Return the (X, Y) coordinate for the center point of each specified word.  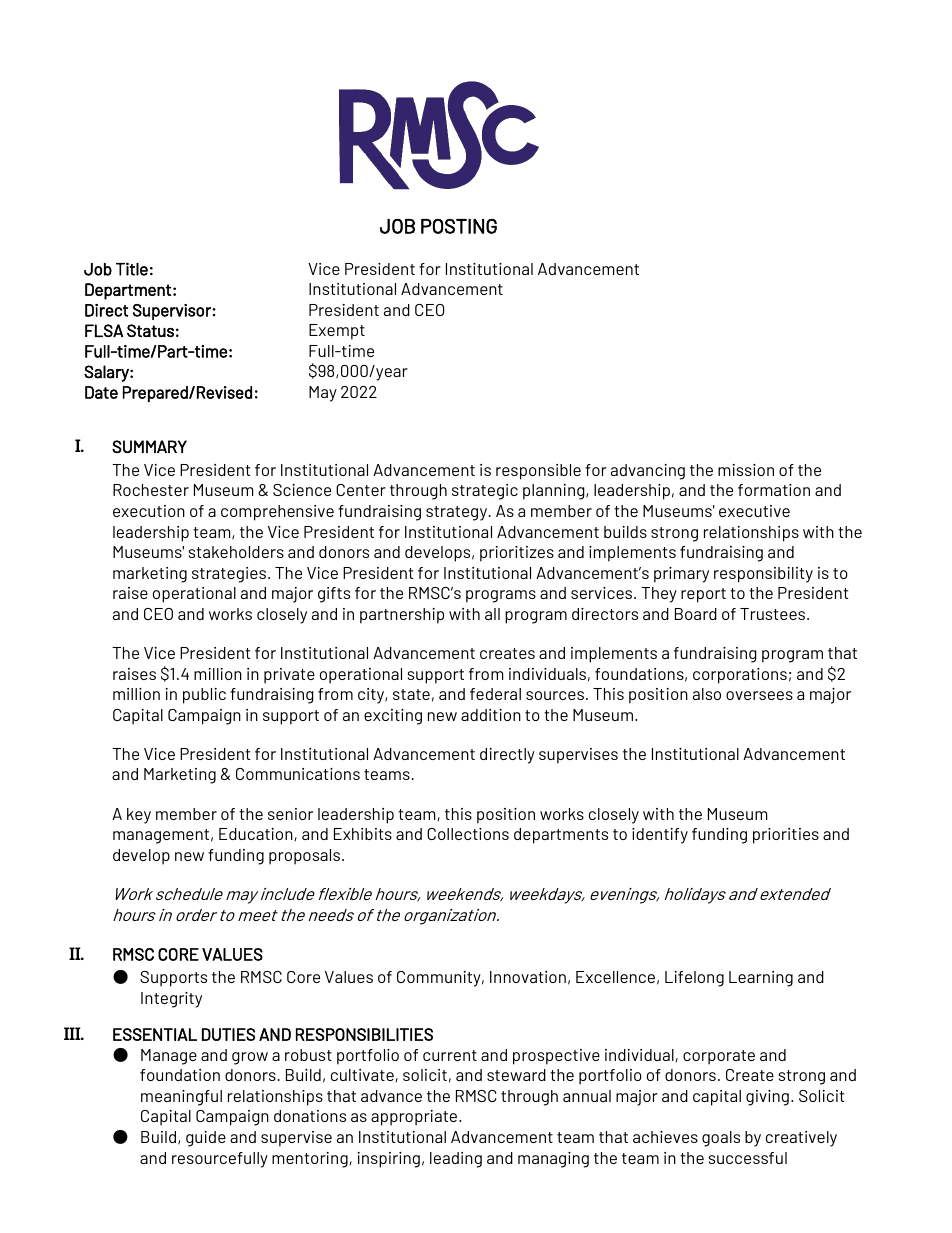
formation (774, 490)
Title (132, 269)
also (707, 694)
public (204, 696)
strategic (485, 492)
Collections (468, 834)
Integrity (171, 1000)
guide (206, 1139)
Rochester (151, 490)
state (411, 694)
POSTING (459, 226)
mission (746, 470)
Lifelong (694, 979)
